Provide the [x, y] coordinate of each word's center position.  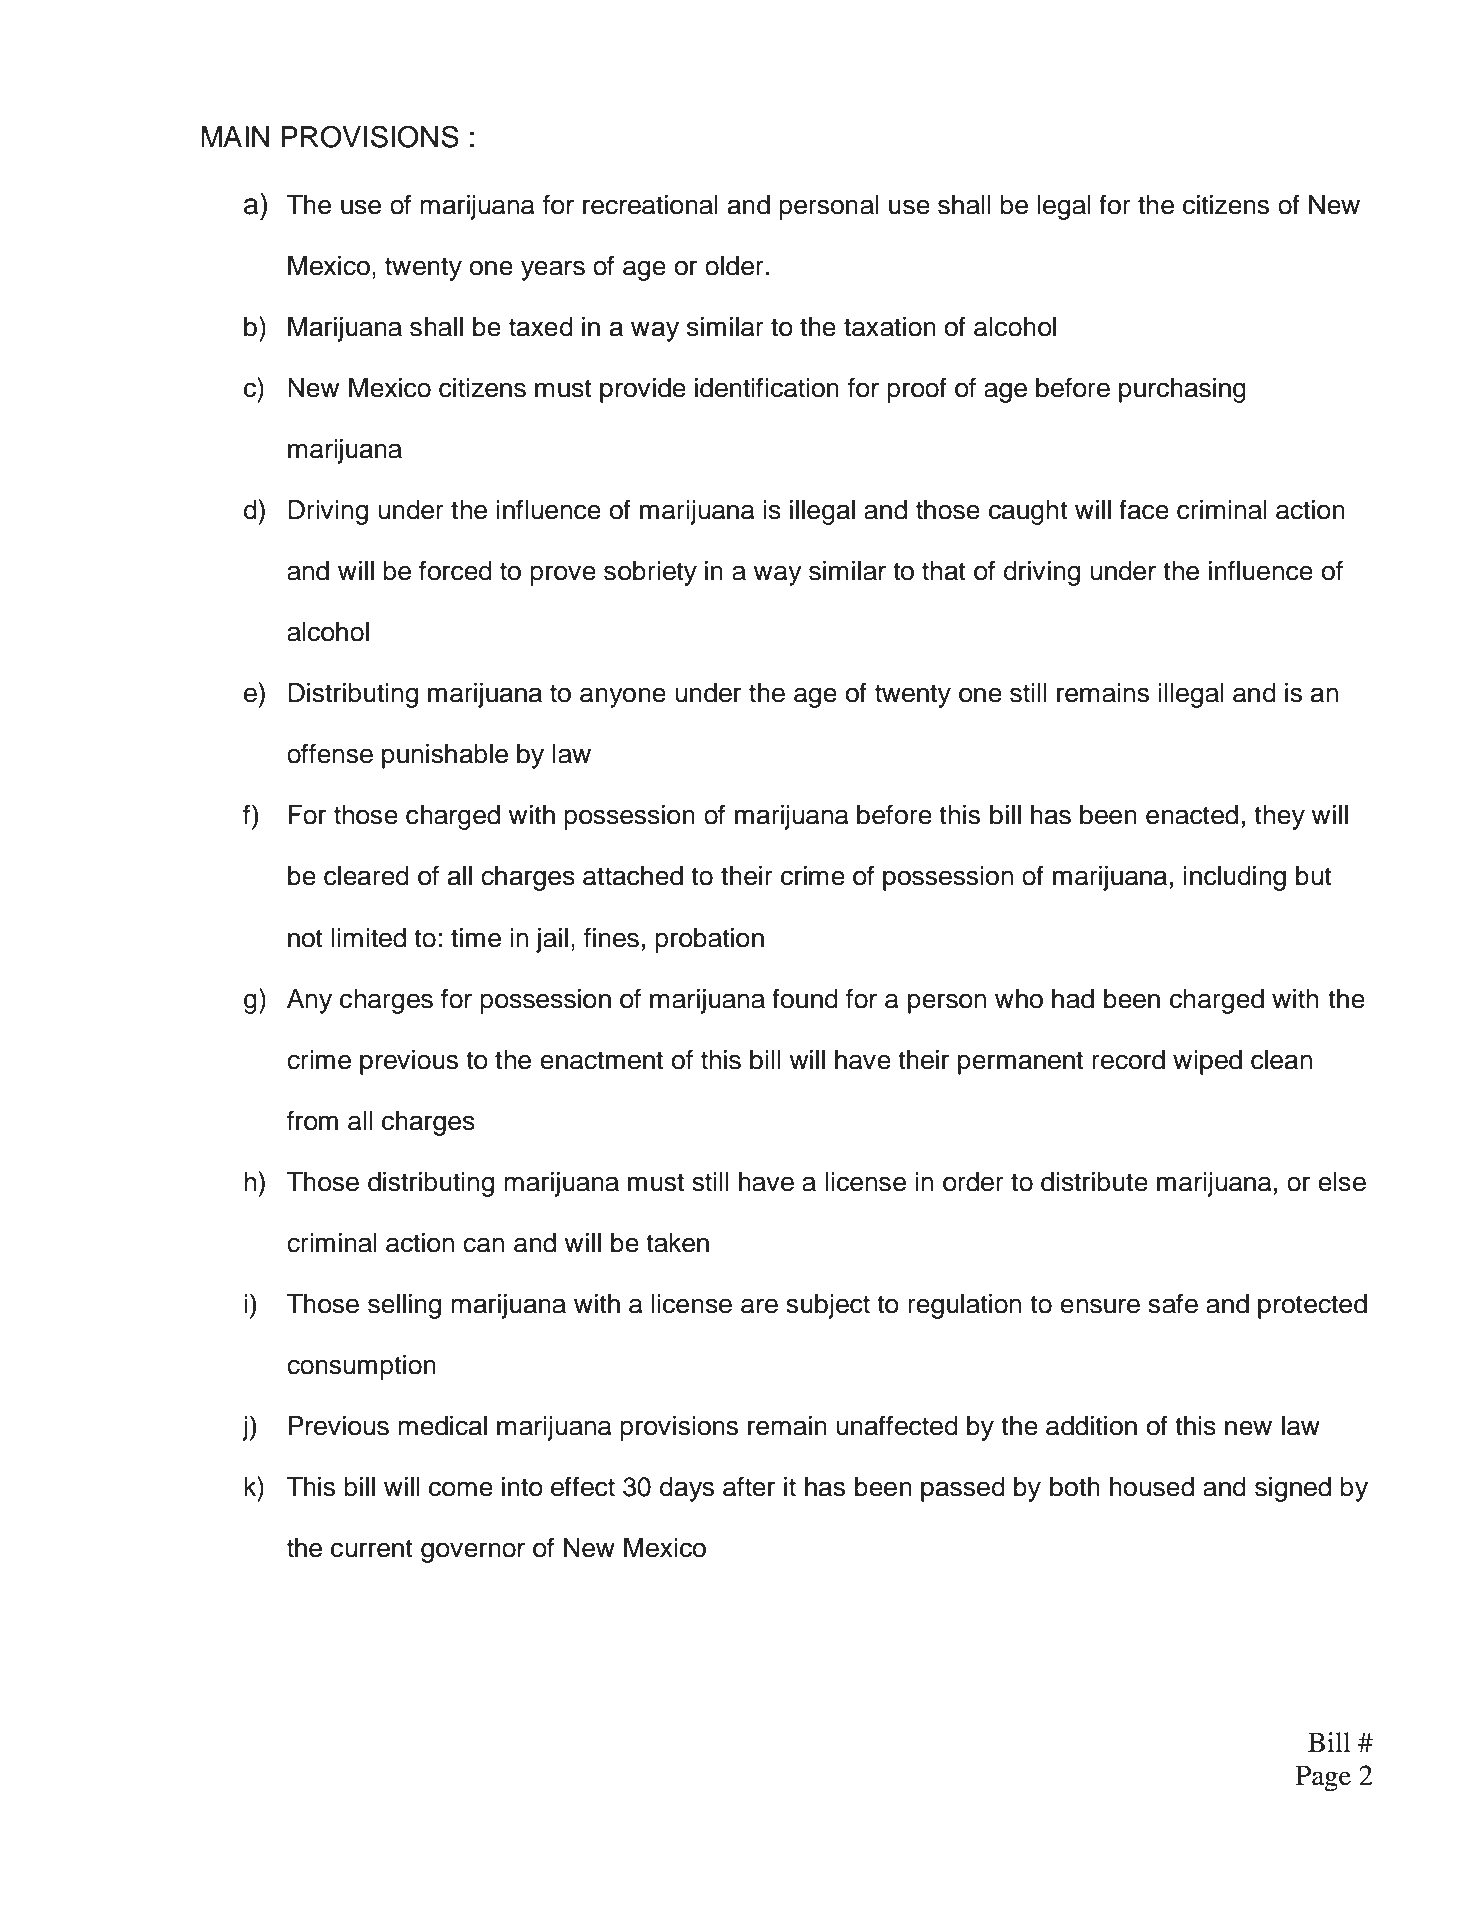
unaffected [897, 1425]
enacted [1192, 815]
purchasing [1182, 390]
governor [473, 1552]
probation [709, 940]
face [1144, 509]
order [973, 1182]
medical [442, 1426]
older [734, 266]
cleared [366, 876]
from [312, 1120]
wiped [1207, 1062]
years [553, 270]
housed [1152, 1487]
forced [455, 570]
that [944, 571]
